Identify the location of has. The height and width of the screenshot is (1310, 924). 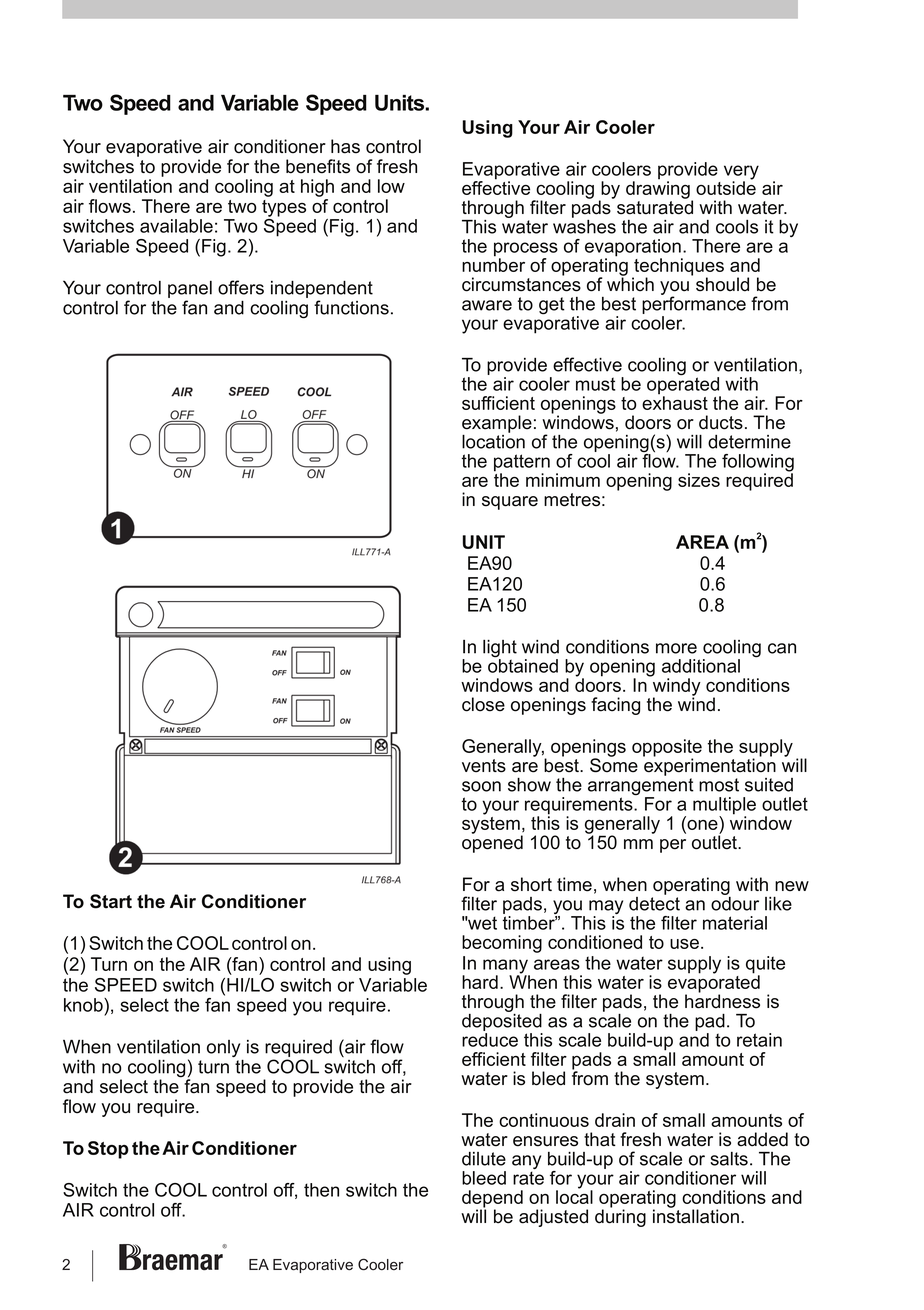
(345, 146).
